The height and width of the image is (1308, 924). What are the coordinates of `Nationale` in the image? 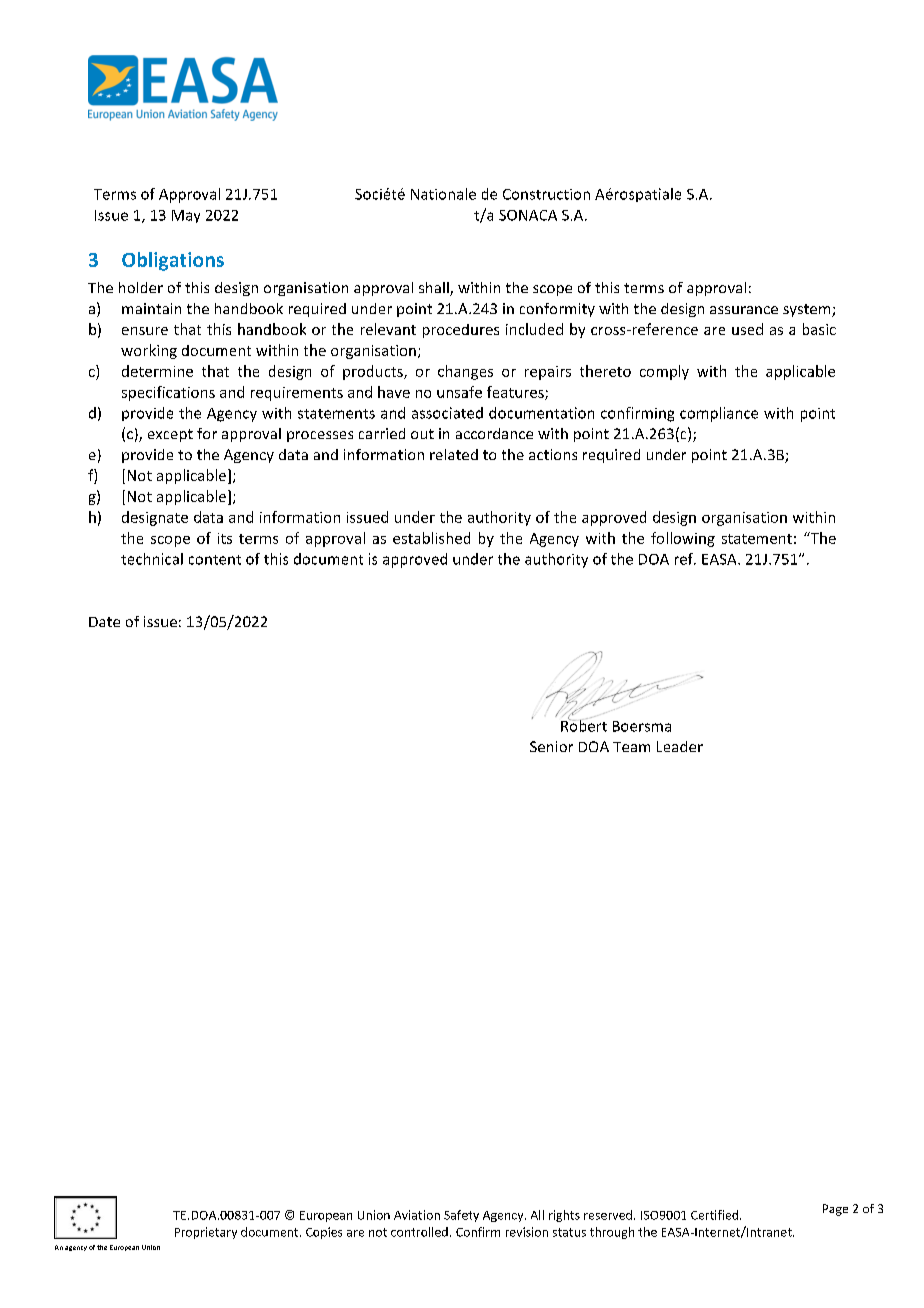 It's located at (443, 194).
